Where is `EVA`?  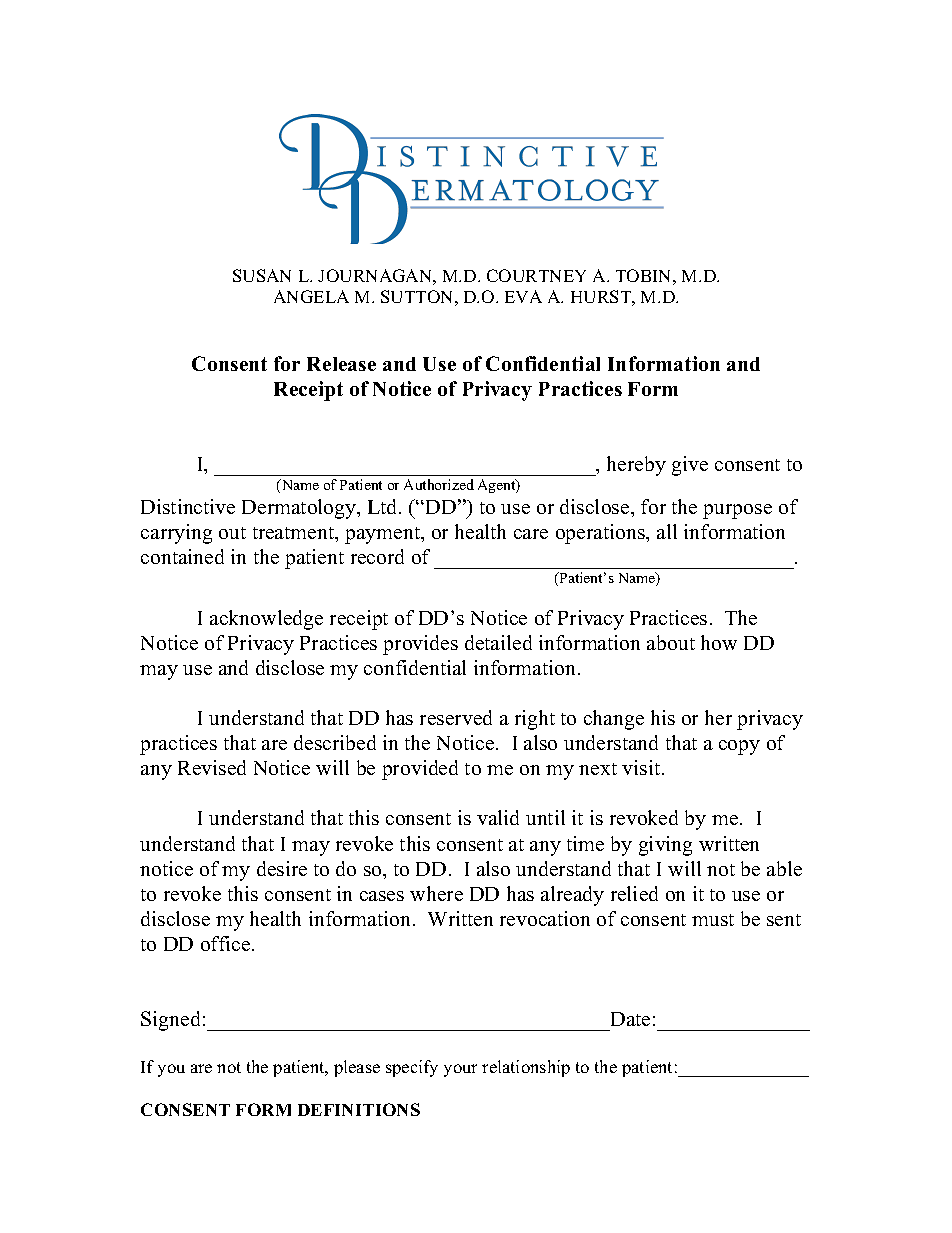
EVA is located at coordinates (523, 296).
